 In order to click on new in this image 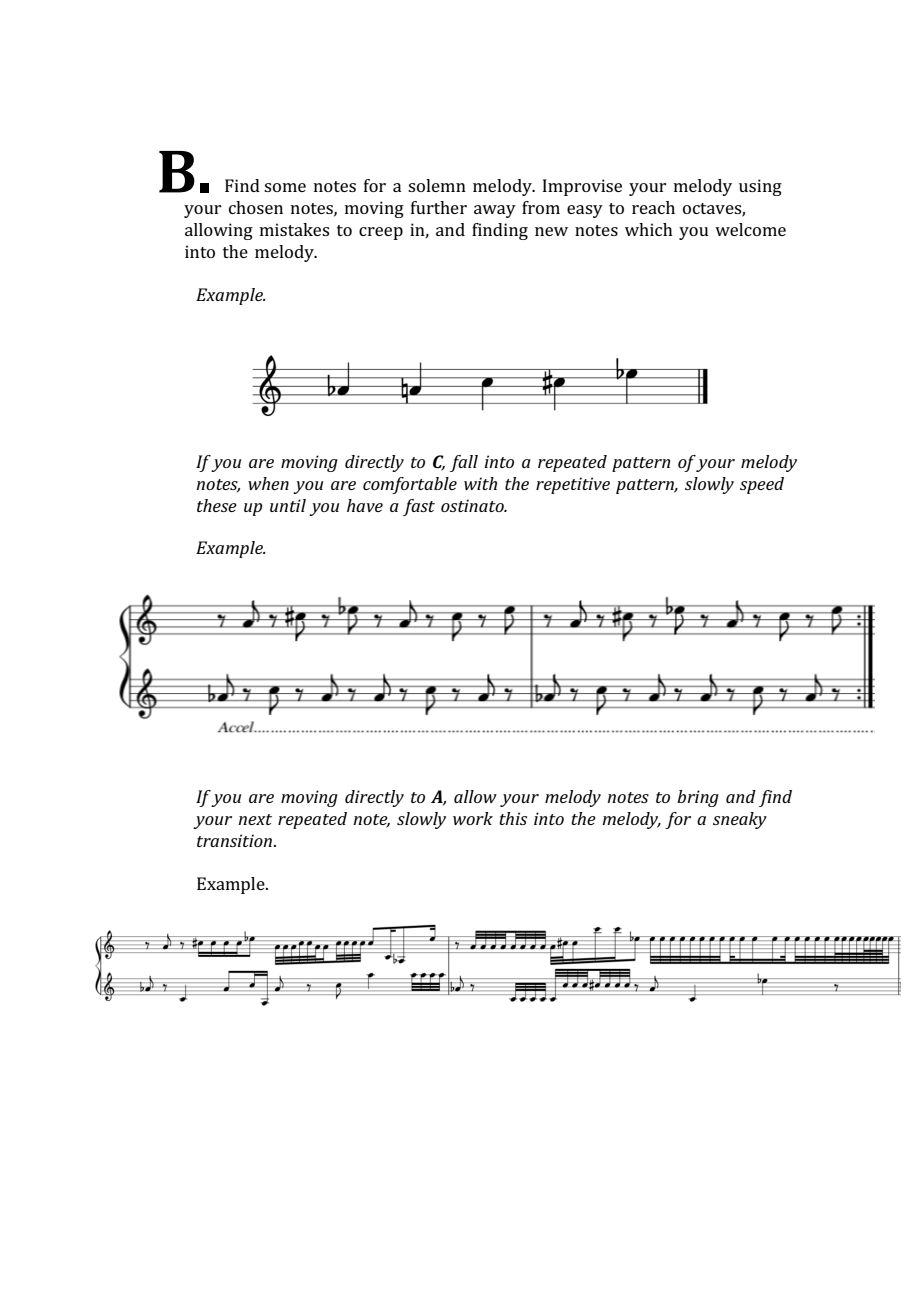, I will do `click(551, 231)`.
